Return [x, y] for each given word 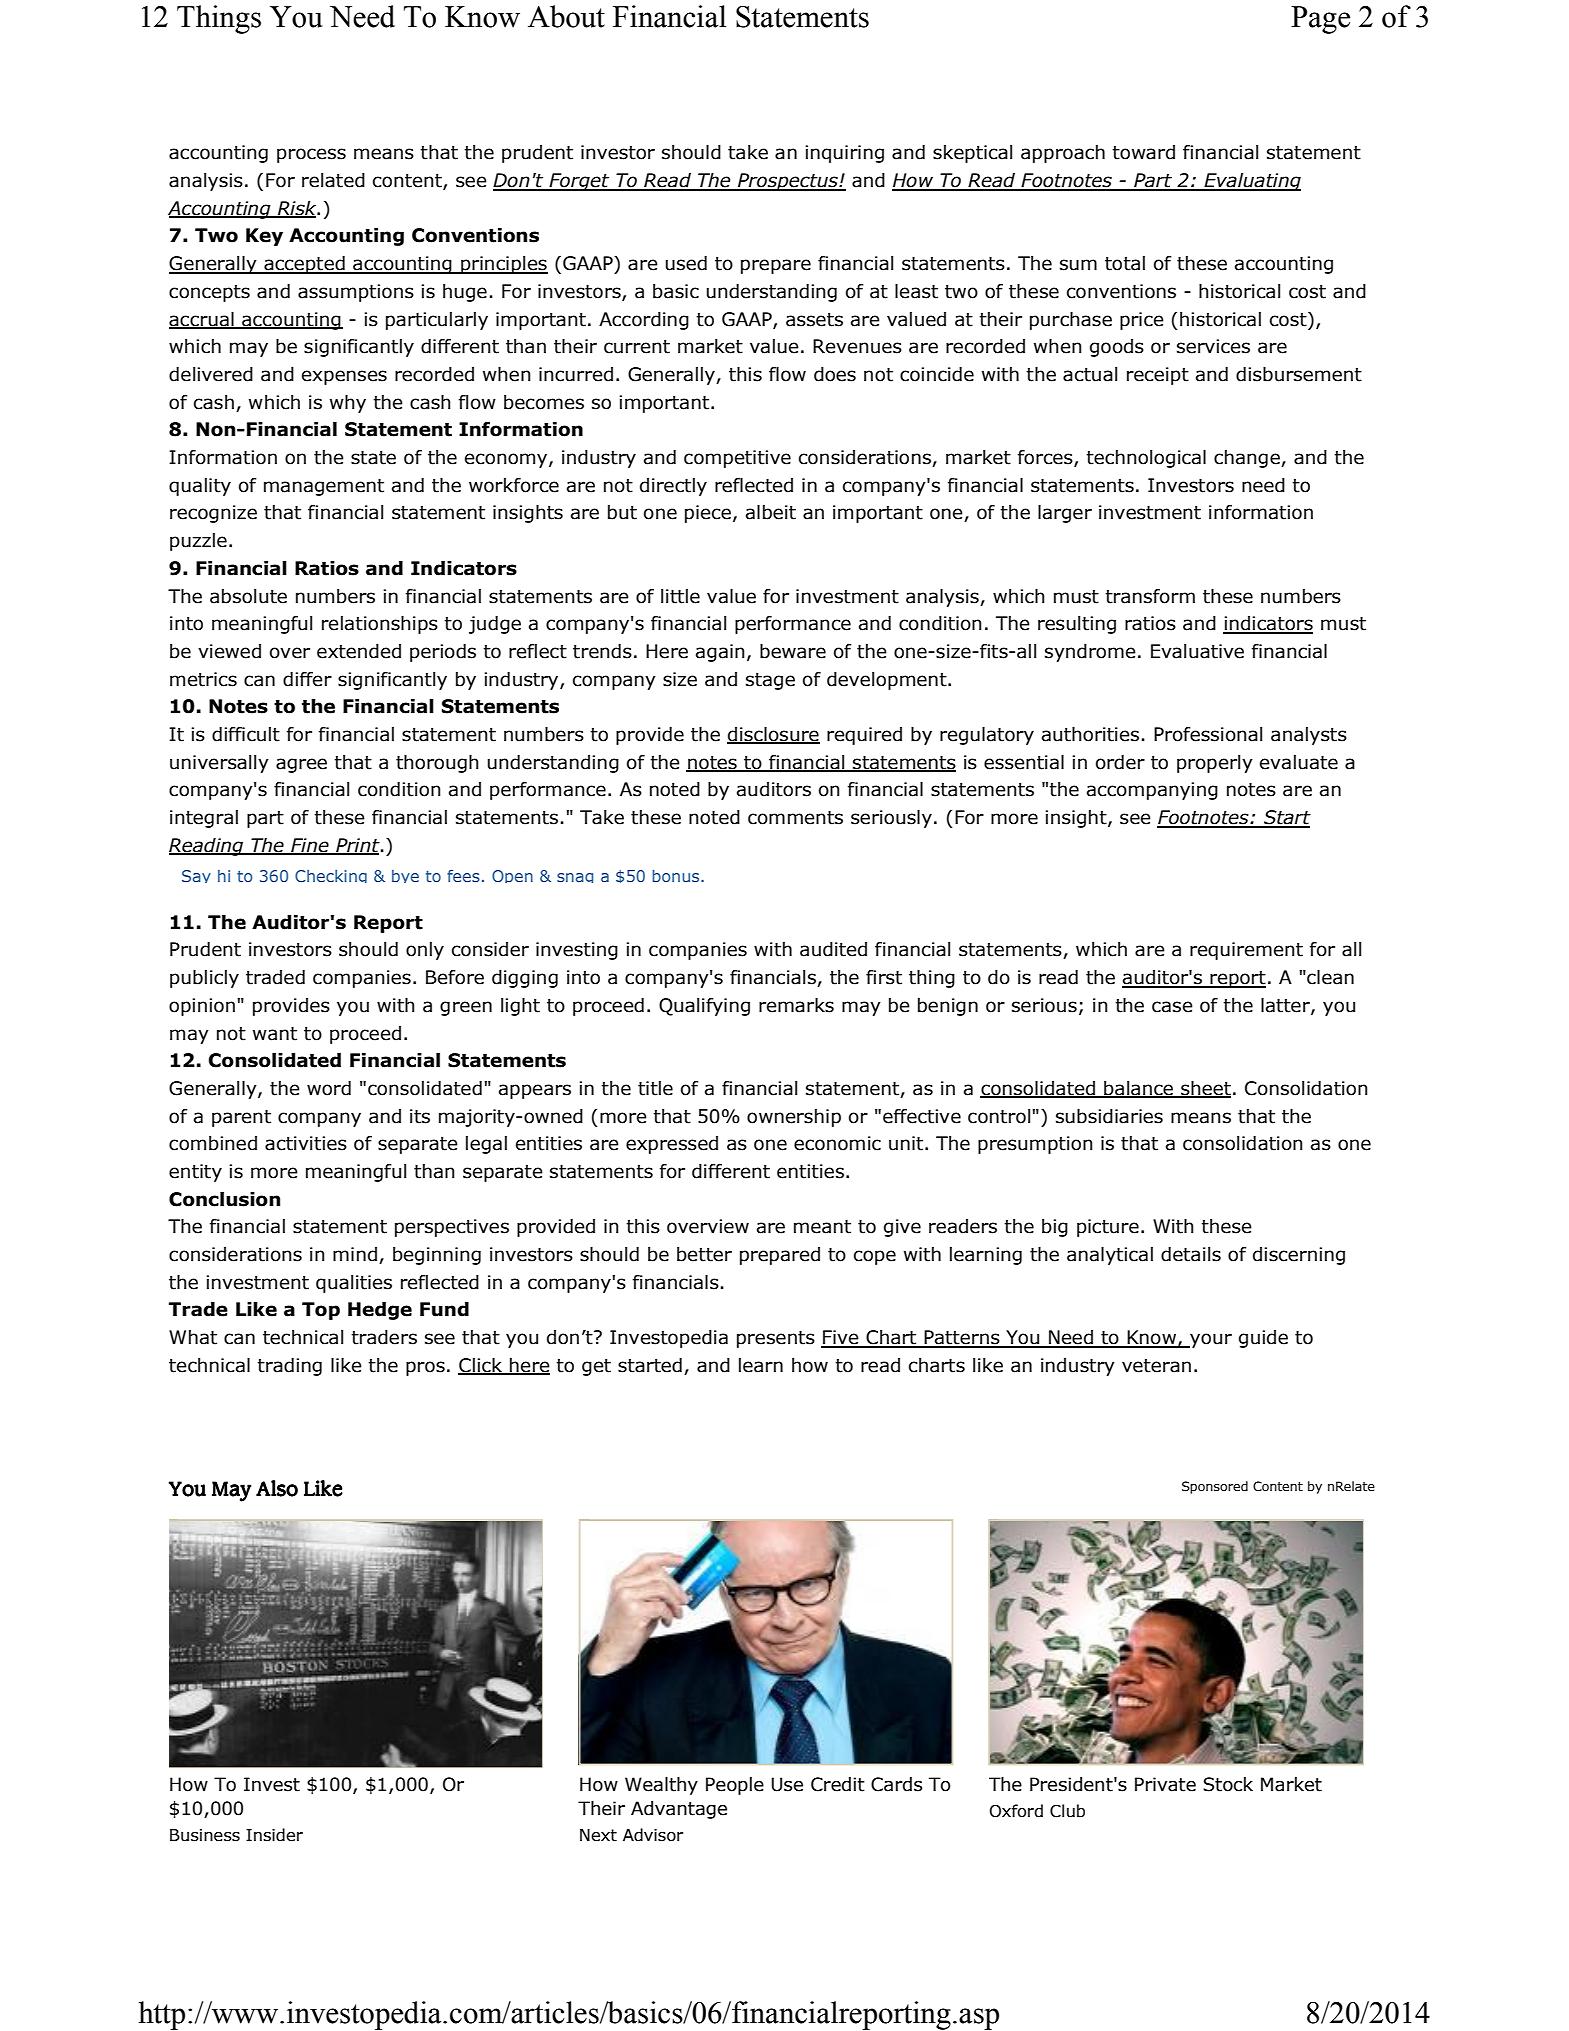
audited [833, 949]
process [311, 155]
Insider [274, 1835]
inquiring [844, 154]
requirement [1246, 951]
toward [1143, 152]
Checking [331, 876]
